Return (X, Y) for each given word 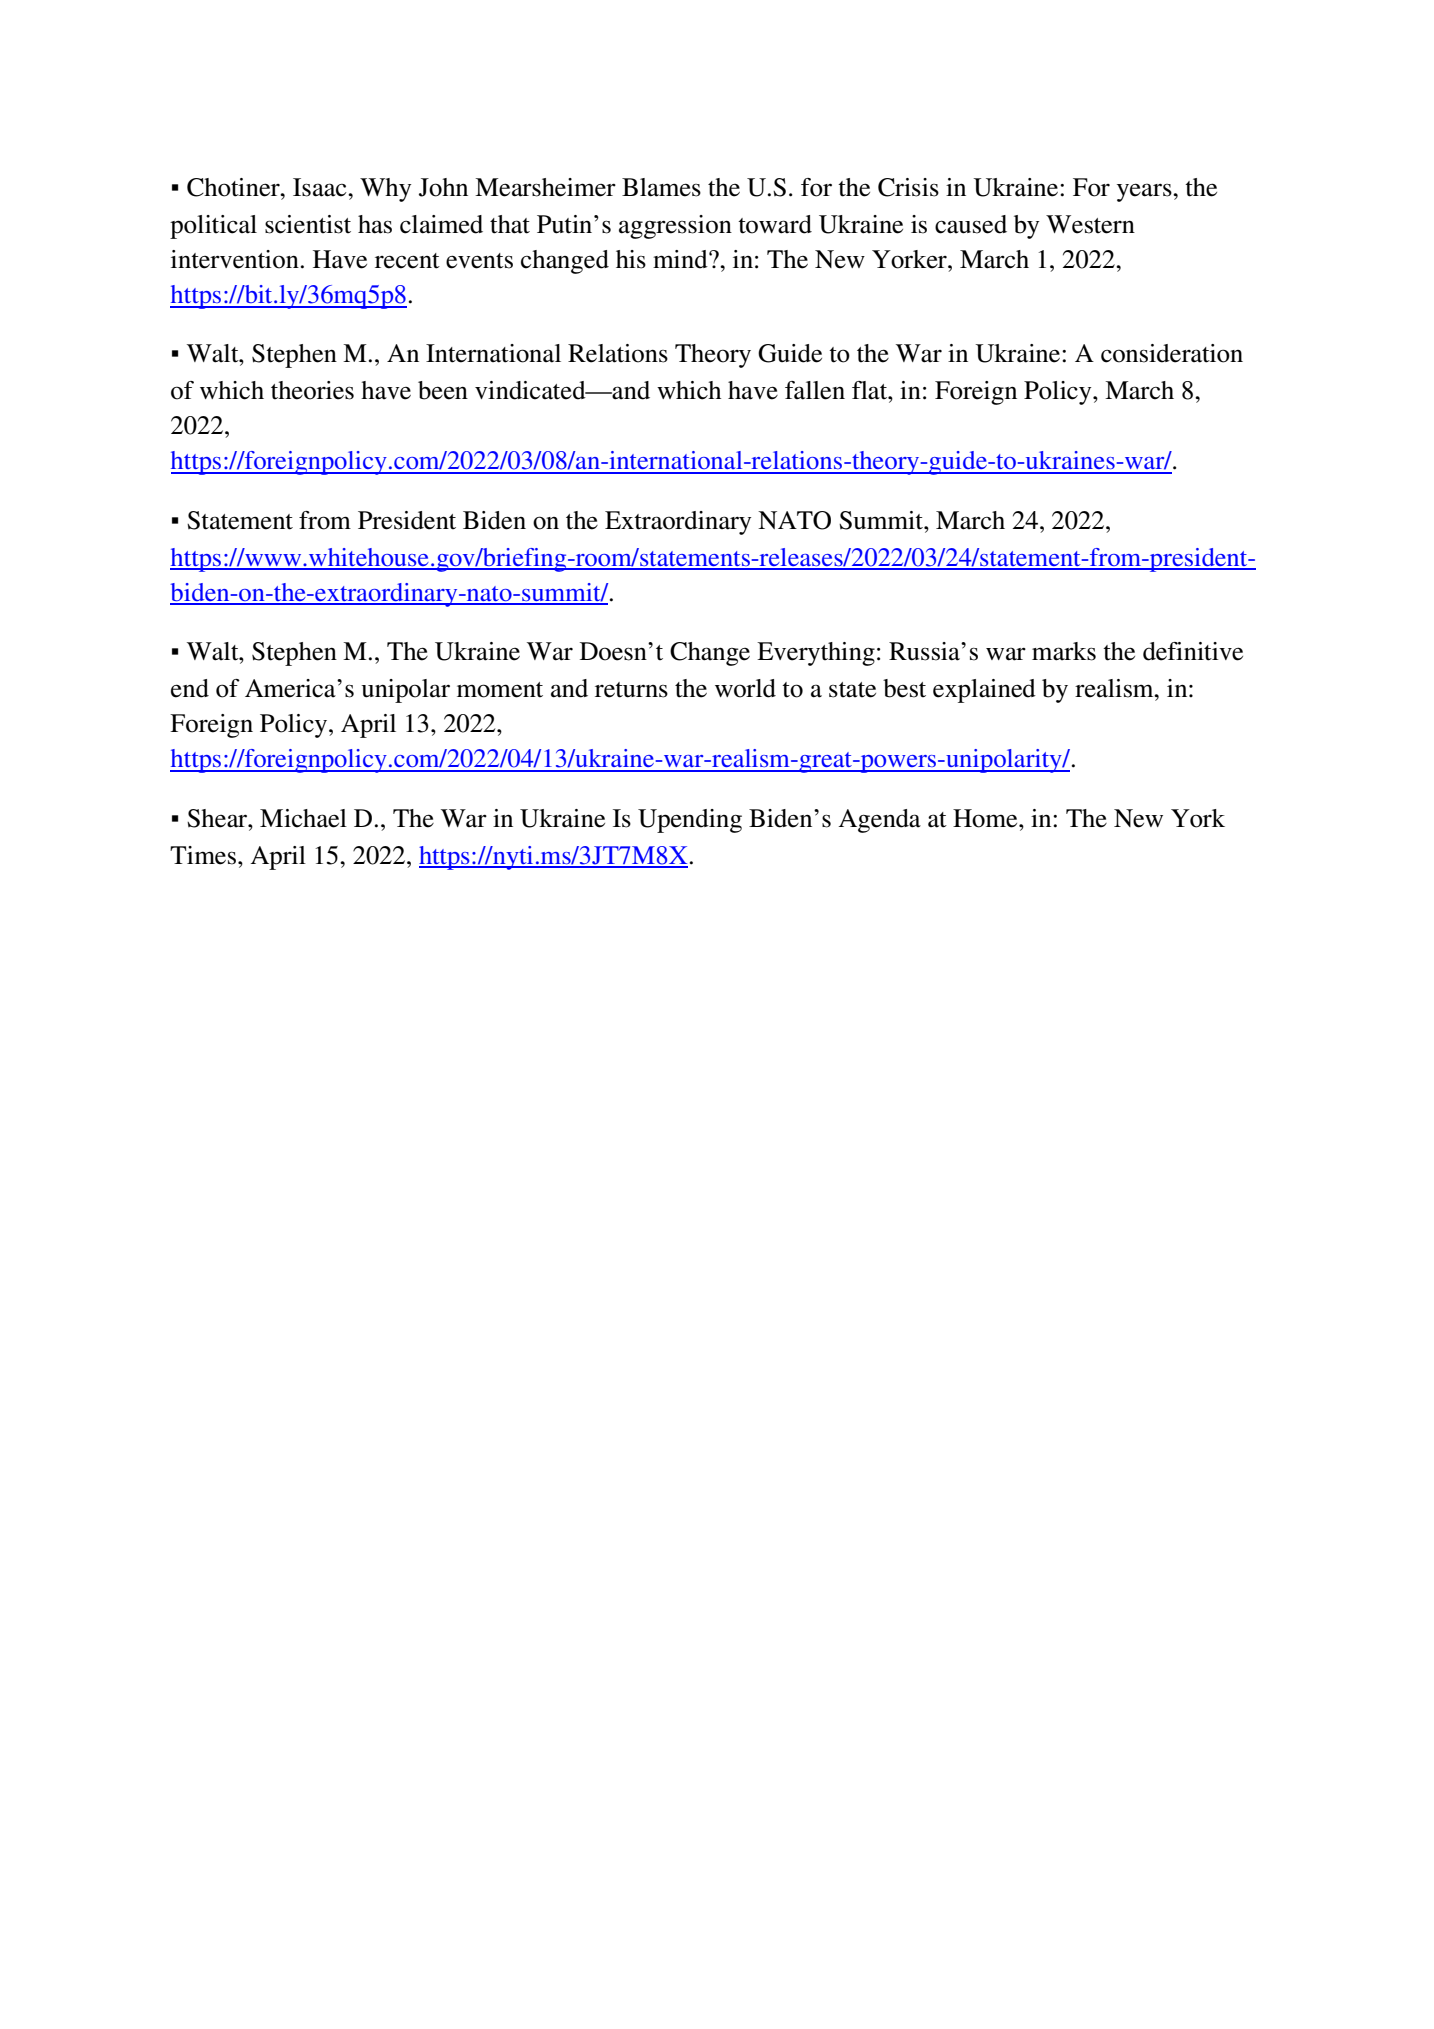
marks (1064, 651)
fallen (815, 390)
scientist (308, 224)
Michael (303, 818)
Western (1090, 224)
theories (312, 390)
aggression (675, 227)
